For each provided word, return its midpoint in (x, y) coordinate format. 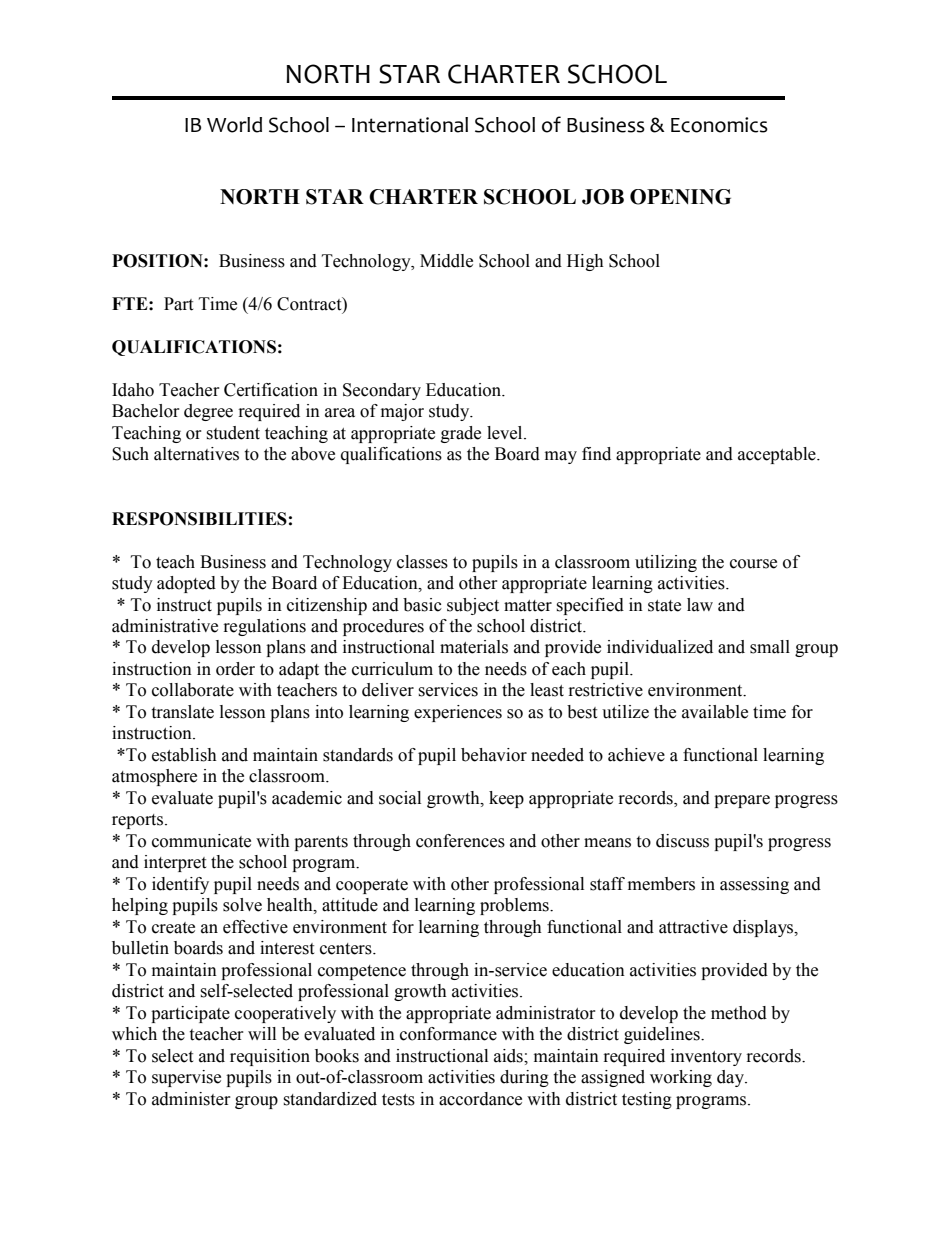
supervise (186, 1078)
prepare (742, 801)
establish (184, 755)
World (234, 125)
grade (461, 434)
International (410, 125)
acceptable (778, 455)
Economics (719, 125)
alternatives (196, 454)
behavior (494, 755)
